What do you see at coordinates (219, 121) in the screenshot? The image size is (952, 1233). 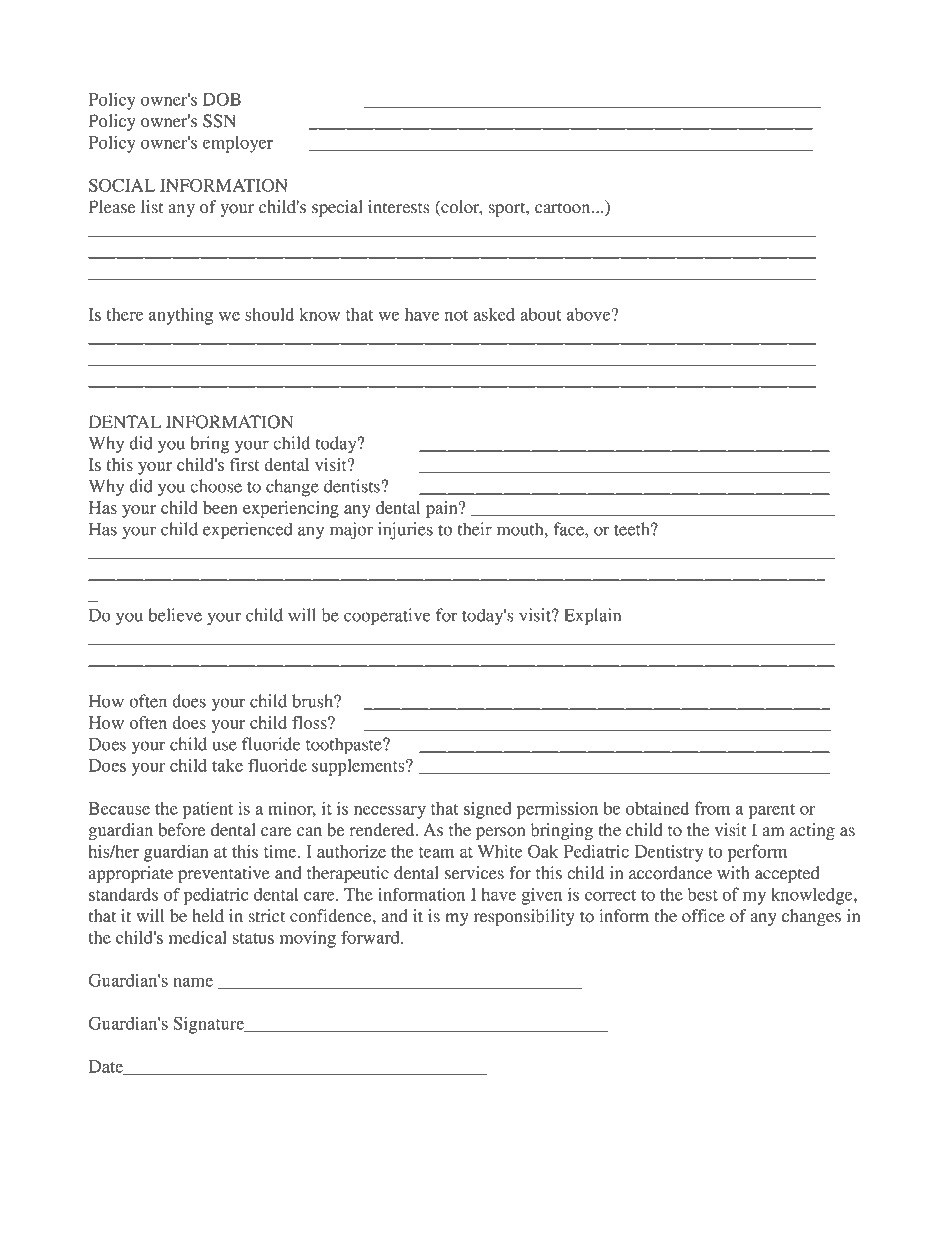 I see `SSN` at bounding box center [219, 121].
